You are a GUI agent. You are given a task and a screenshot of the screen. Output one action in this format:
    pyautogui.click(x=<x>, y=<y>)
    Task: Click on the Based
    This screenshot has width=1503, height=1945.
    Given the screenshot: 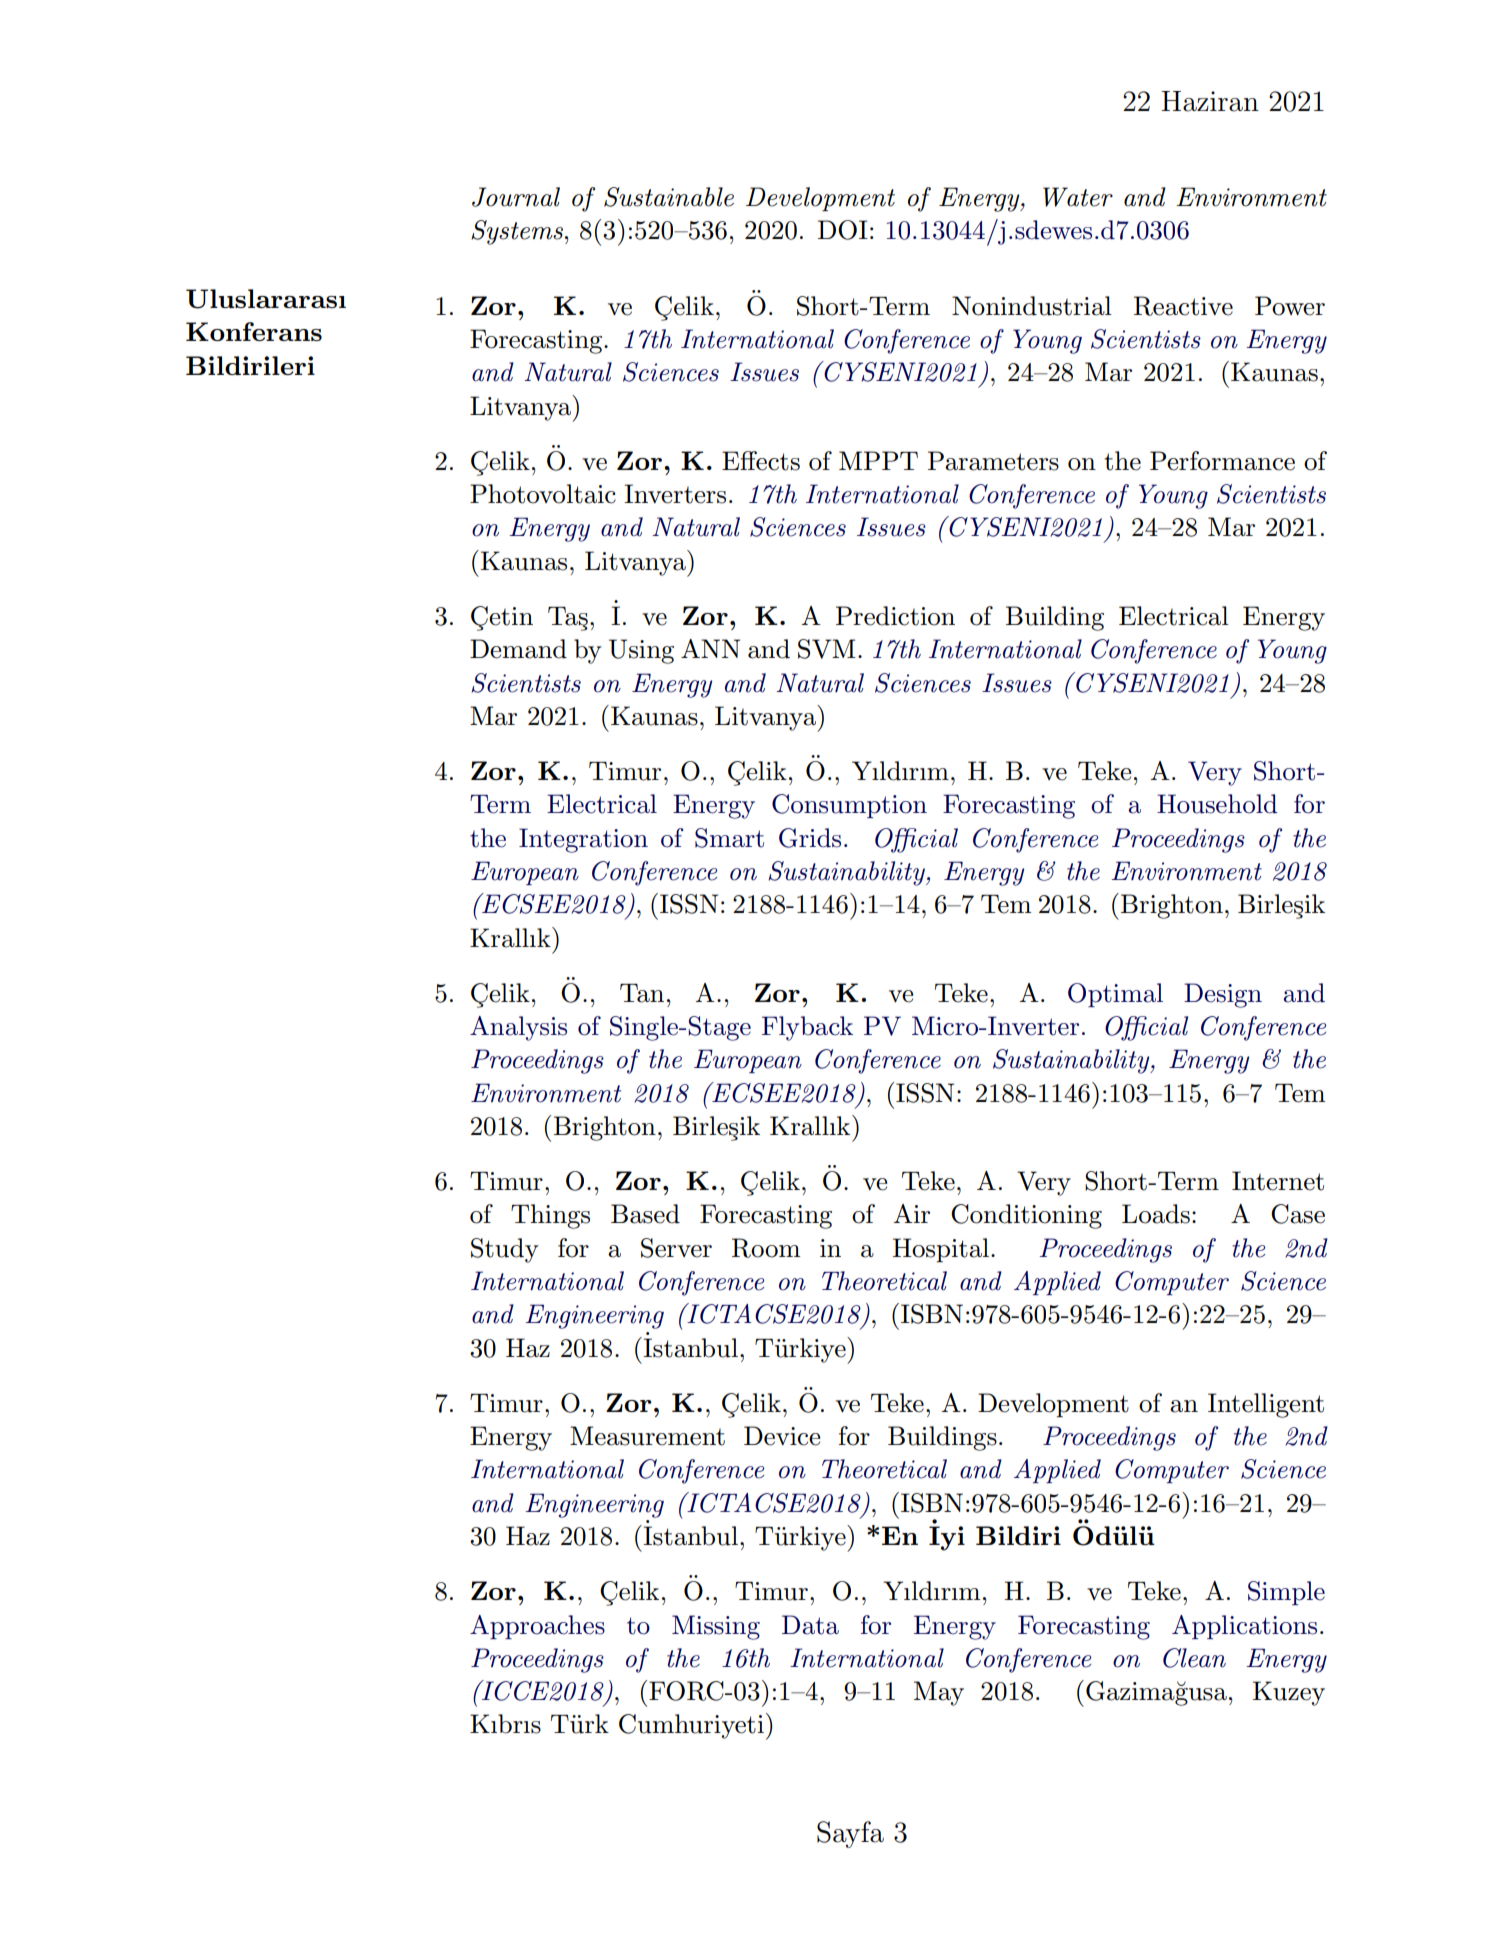 What is the action you would take?
    pyautogui.click(x=645, y=1214)
